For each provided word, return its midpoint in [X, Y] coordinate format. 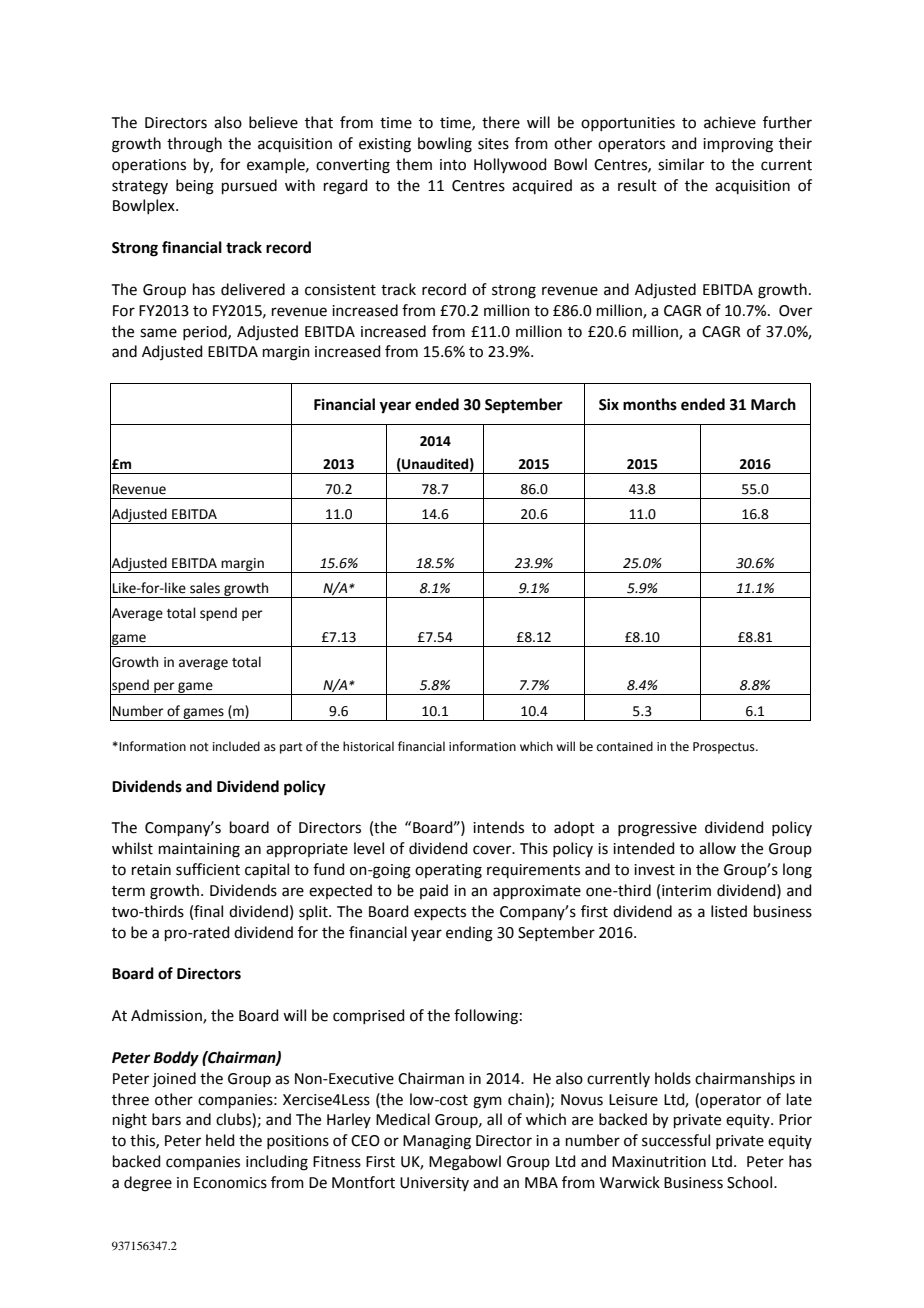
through [194, 145]
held [220, 1140]
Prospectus [725, 748]
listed [729, 911]
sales [205, 588]
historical [368, 746]
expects [440, 913]
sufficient [208, 869]
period [206, 332]
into [453, 165]
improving [738, 145]
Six [609, 404]
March [773, 404]
